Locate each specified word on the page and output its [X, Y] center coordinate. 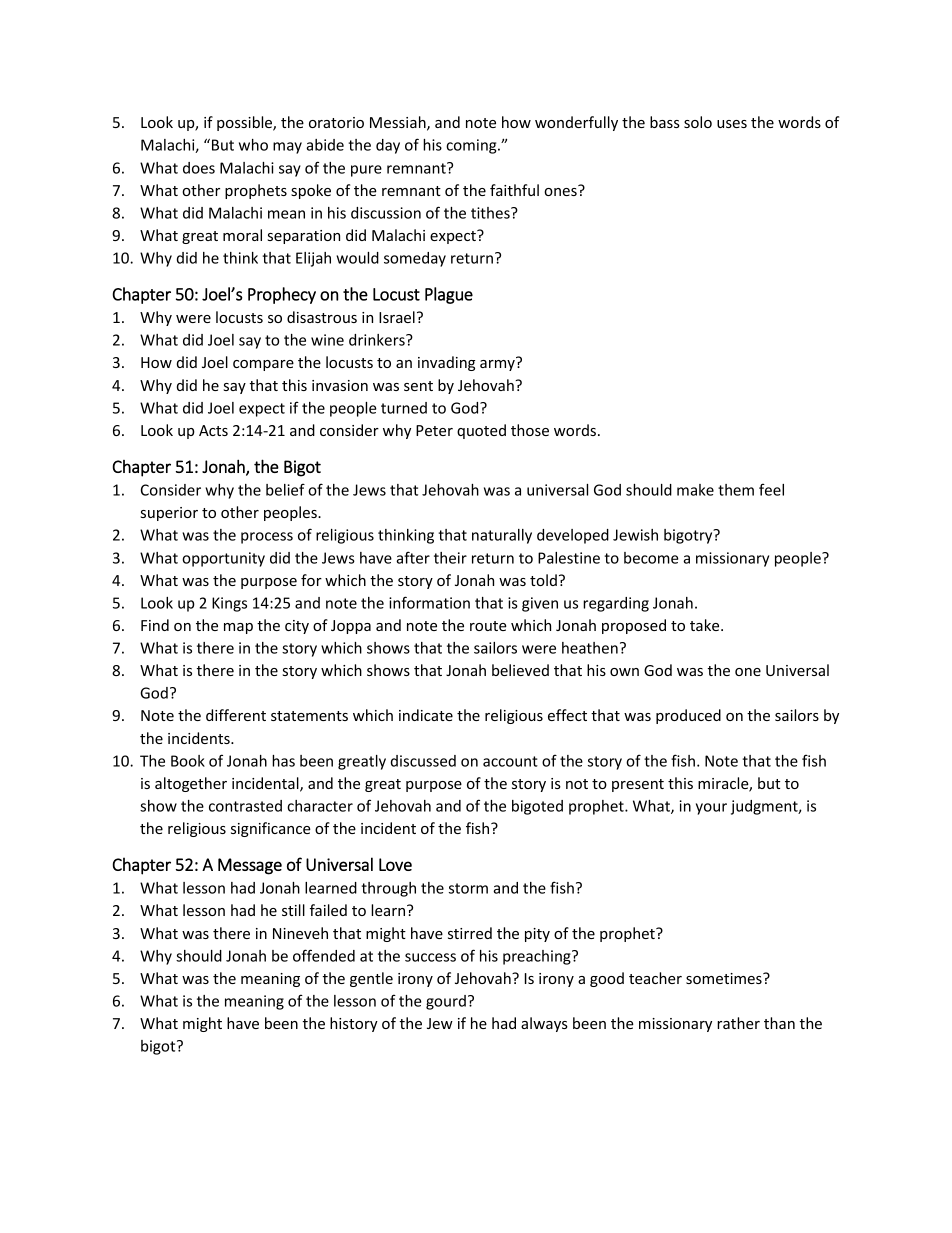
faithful [514, 190]
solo [698, 122]
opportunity [223, 559]
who [253, 145]
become [651, 558]
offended [324, 955]
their [450, 558]
